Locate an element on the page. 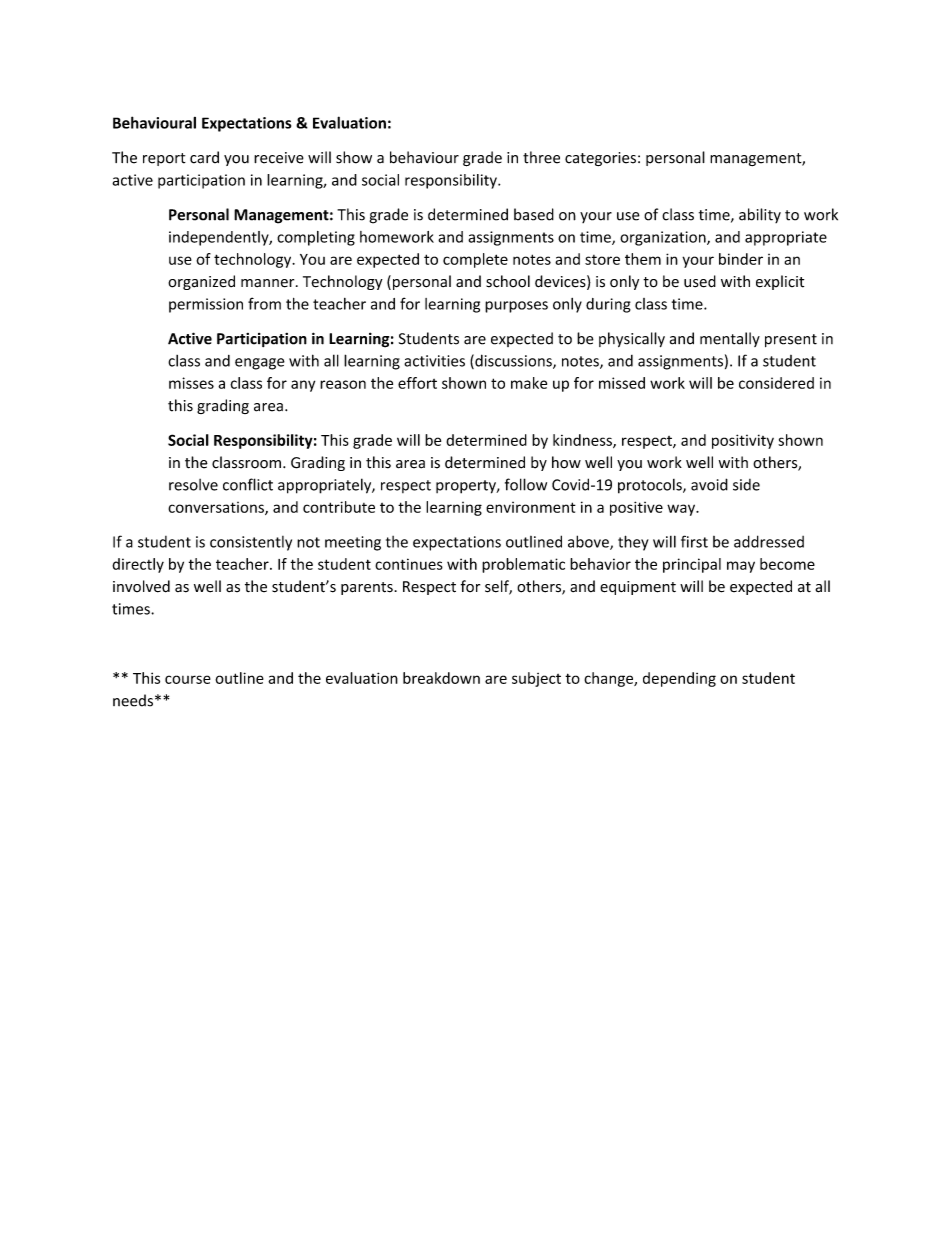 The image size is (952, 1233). three is located at coordinates (541, 157).
